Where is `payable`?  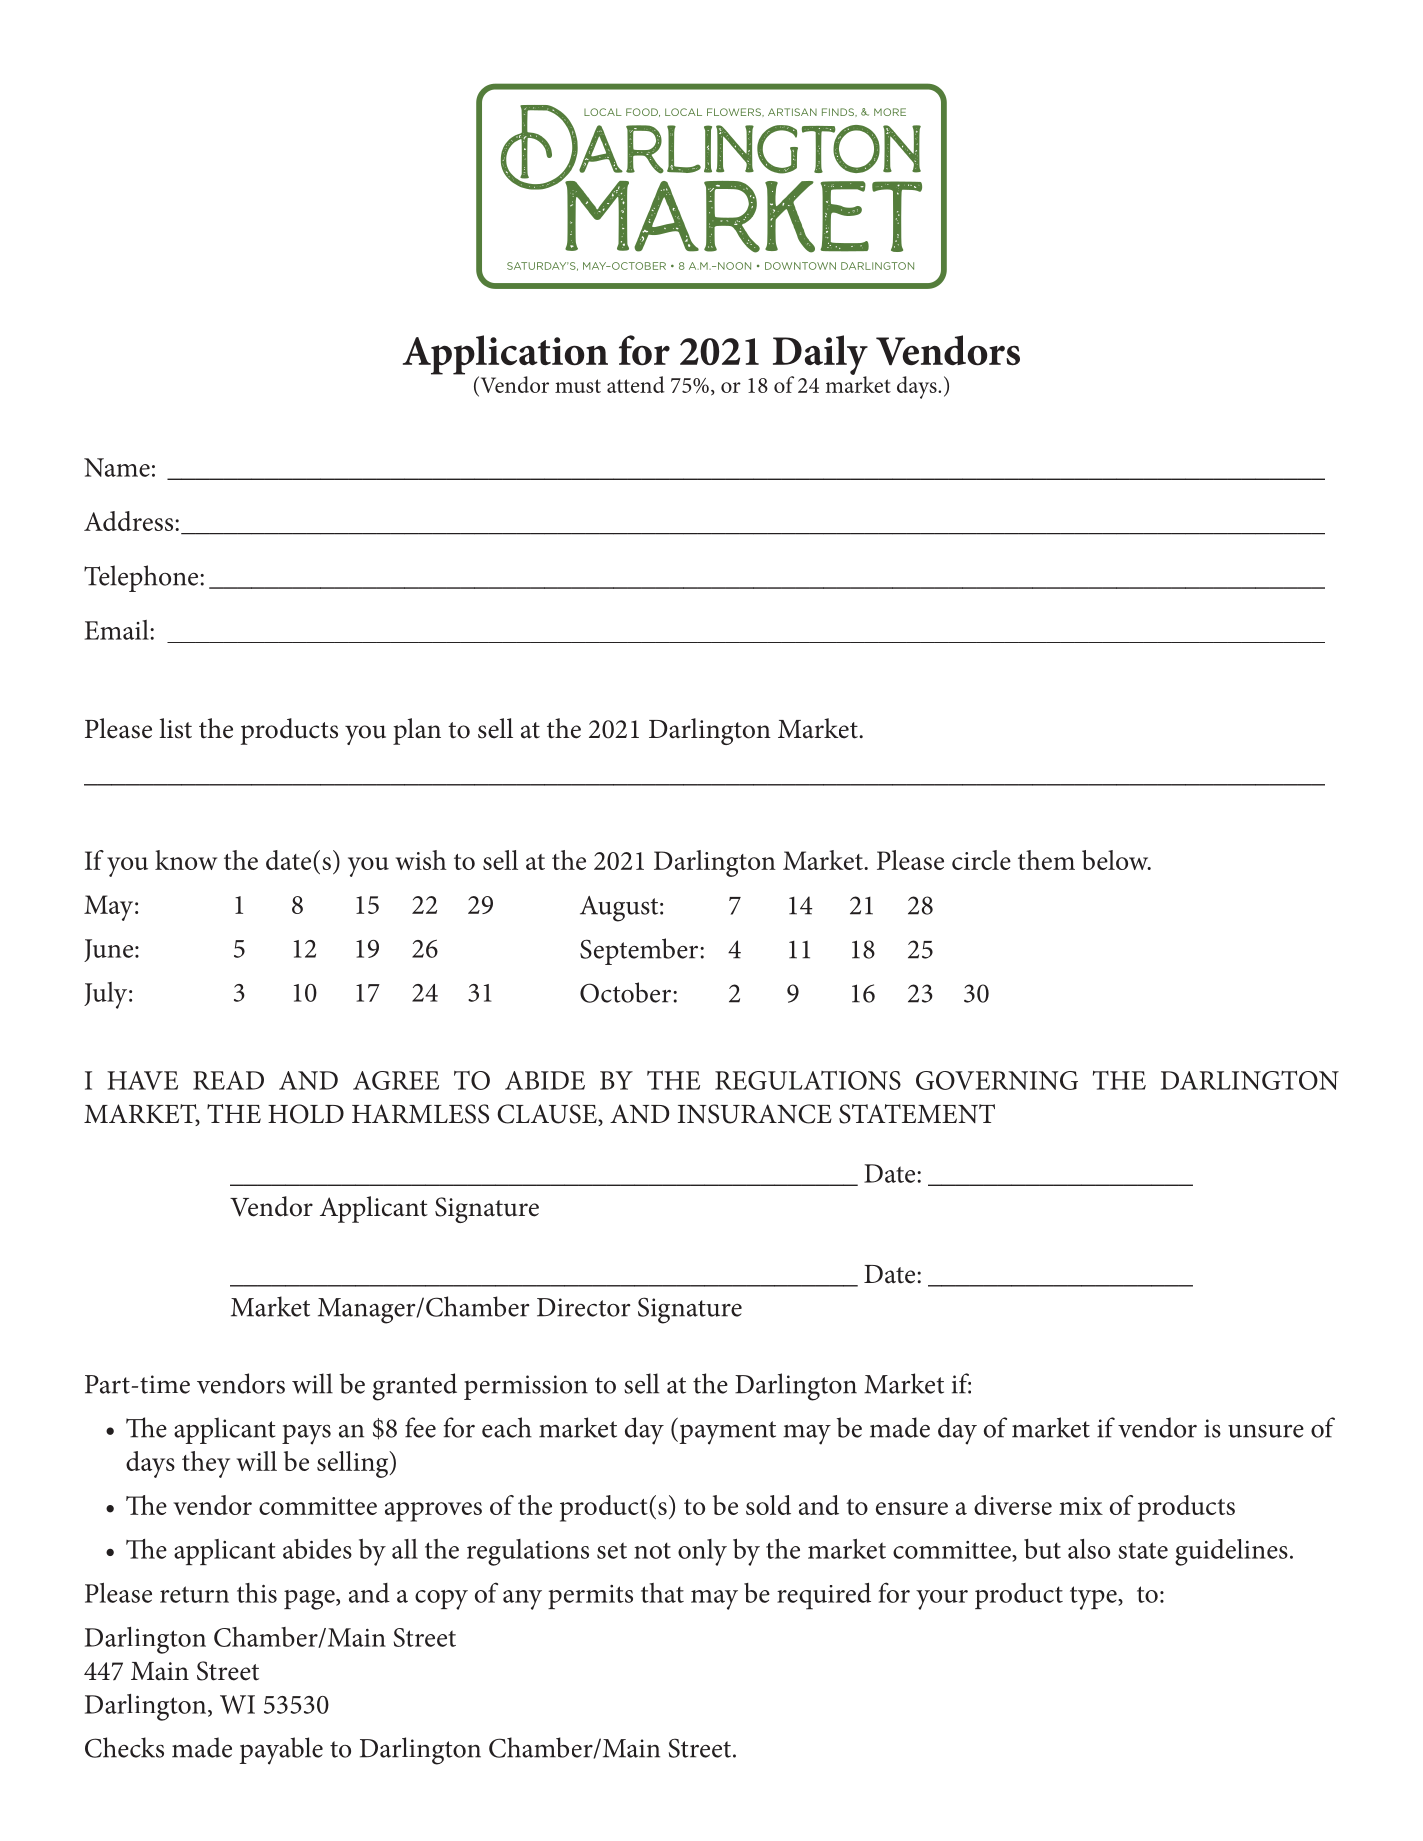
payable is located at coordinates (281, 1751).
